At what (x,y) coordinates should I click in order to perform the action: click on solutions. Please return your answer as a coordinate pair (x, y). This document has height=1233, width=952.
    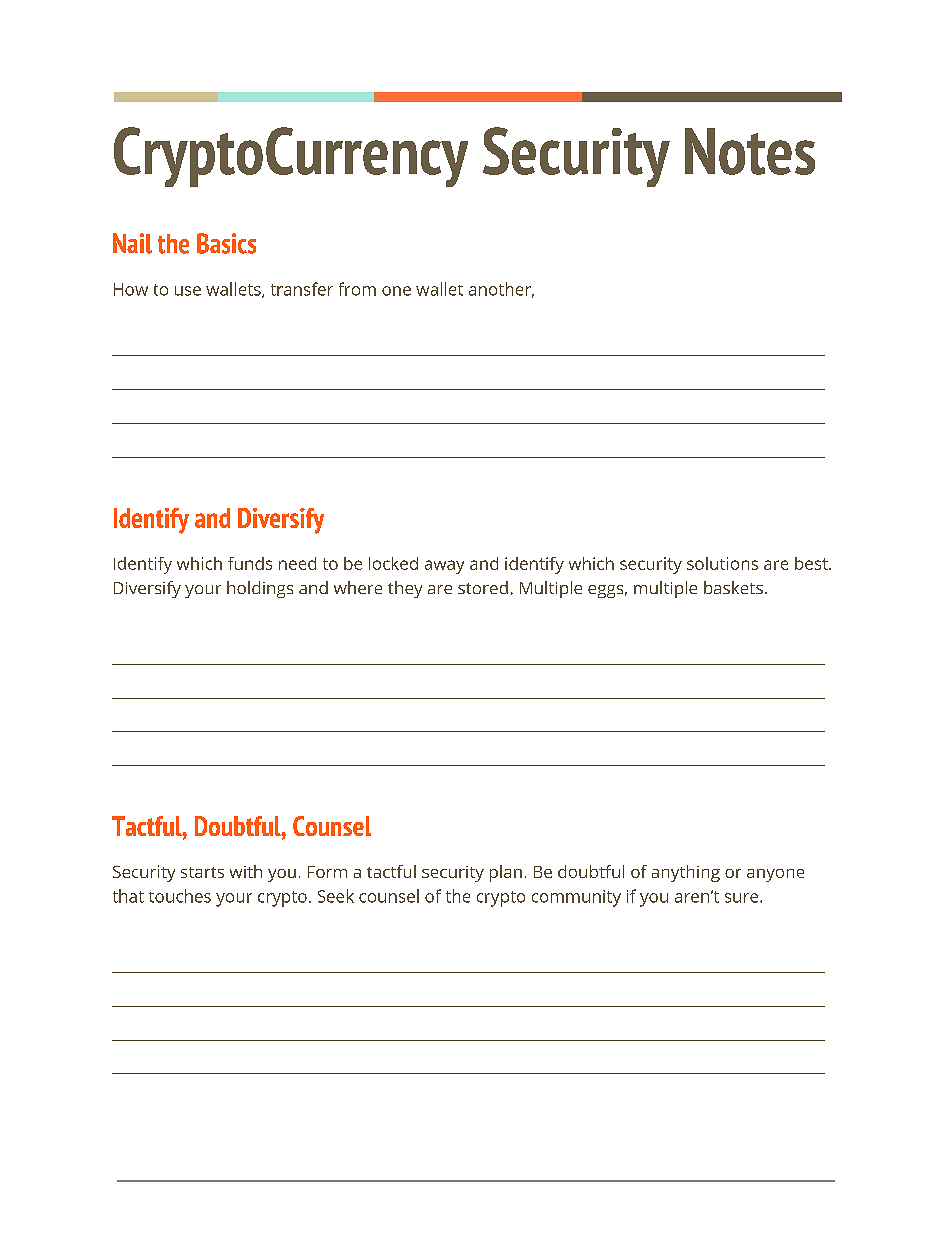
    Looking at the image, I should click on (722, 563).
